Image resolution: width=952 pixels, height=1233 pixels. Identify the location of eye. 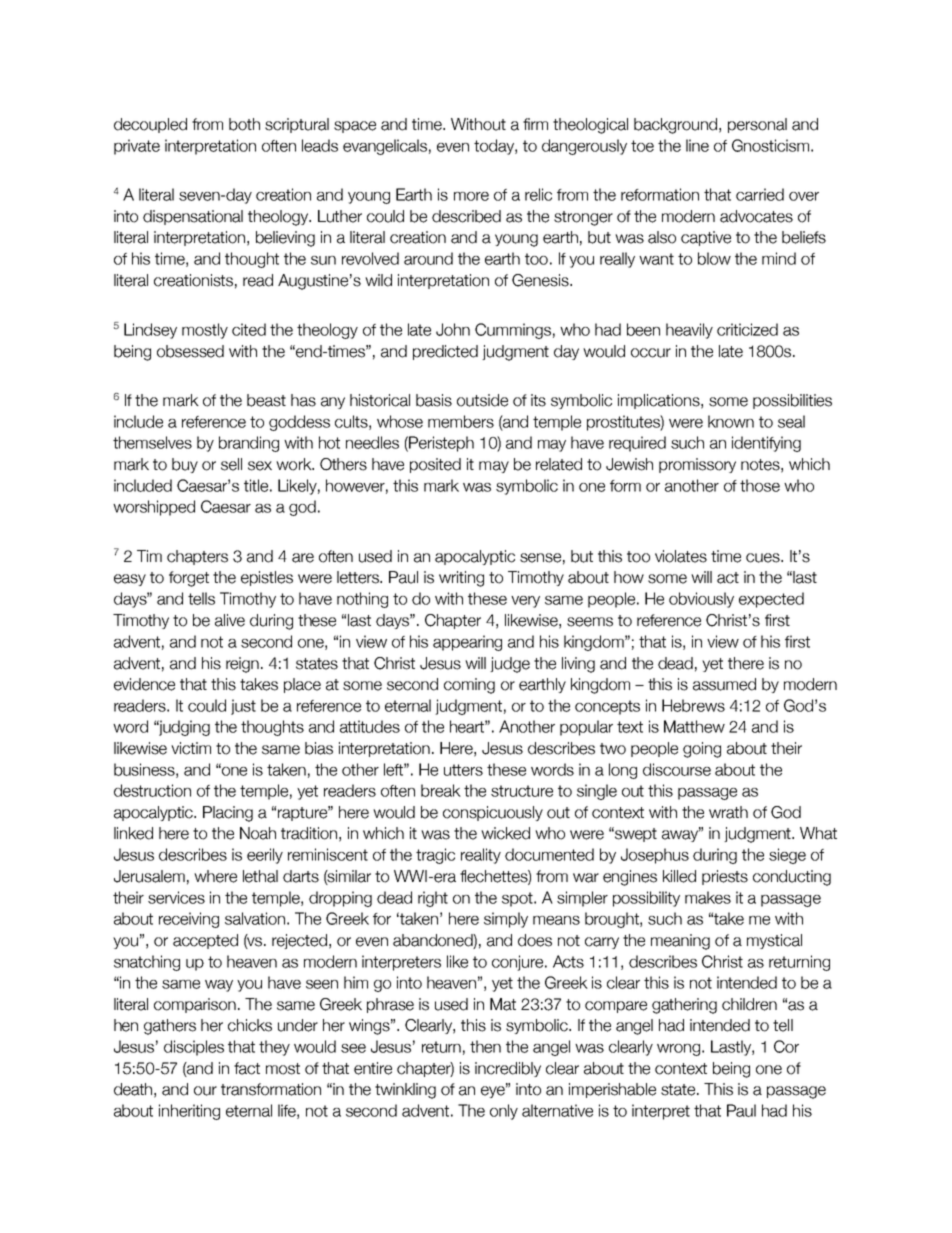
(494, 1091).
